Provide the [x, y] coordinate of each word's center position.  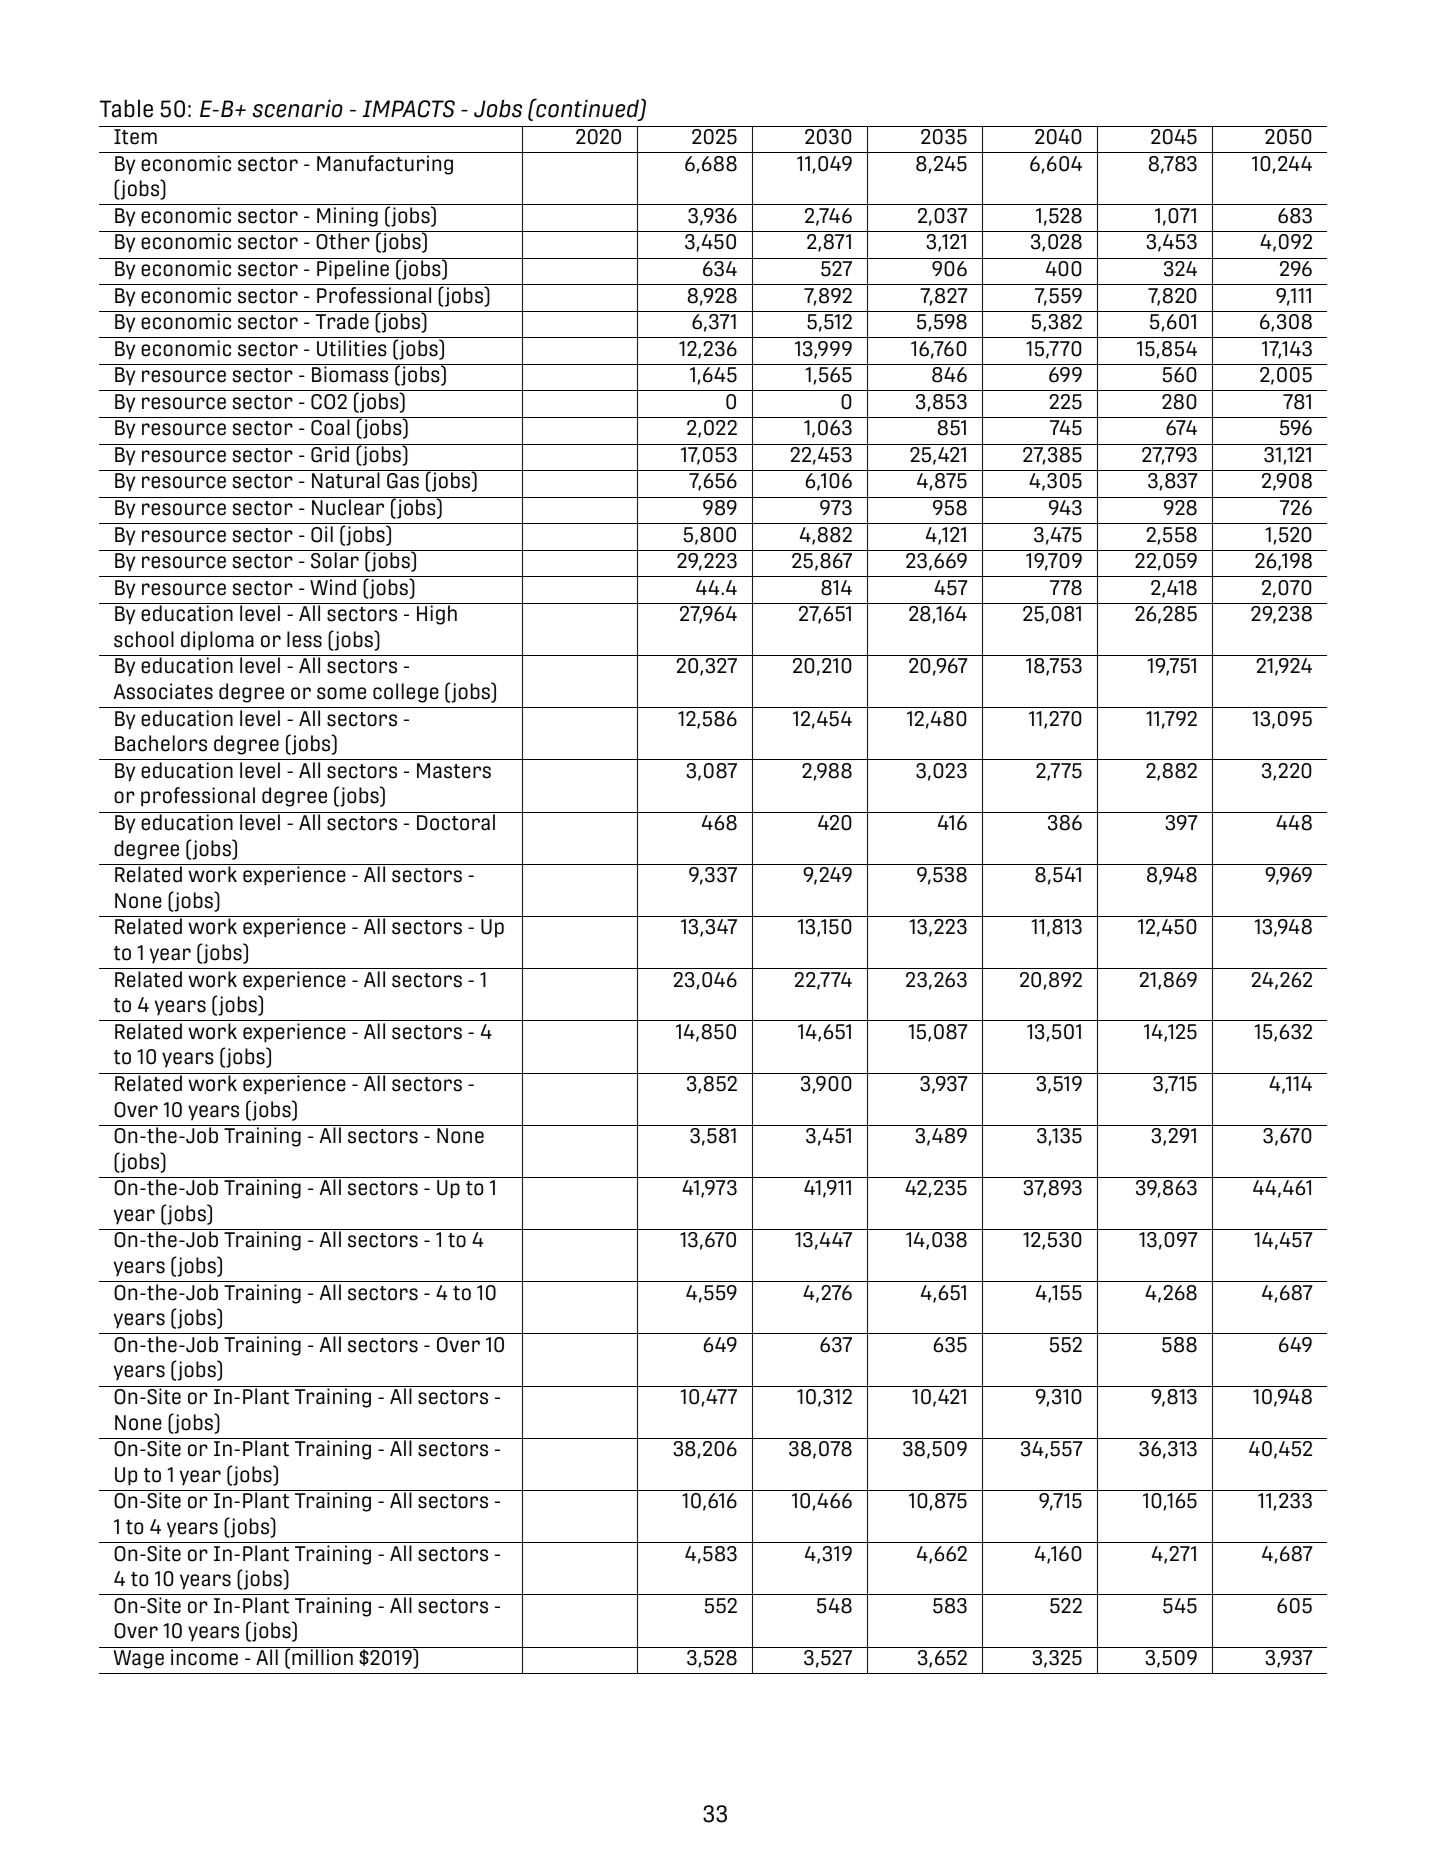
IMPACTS [408, 109]
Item [135, 137]
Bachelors [161, 743]
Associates [163, 691]
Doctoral [456, 821]
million [322, 1656]
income [204, 1656]
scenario [298, 108]
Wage [139, 1659]
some [341, 693]
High [437, 615]
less [304, 639]
